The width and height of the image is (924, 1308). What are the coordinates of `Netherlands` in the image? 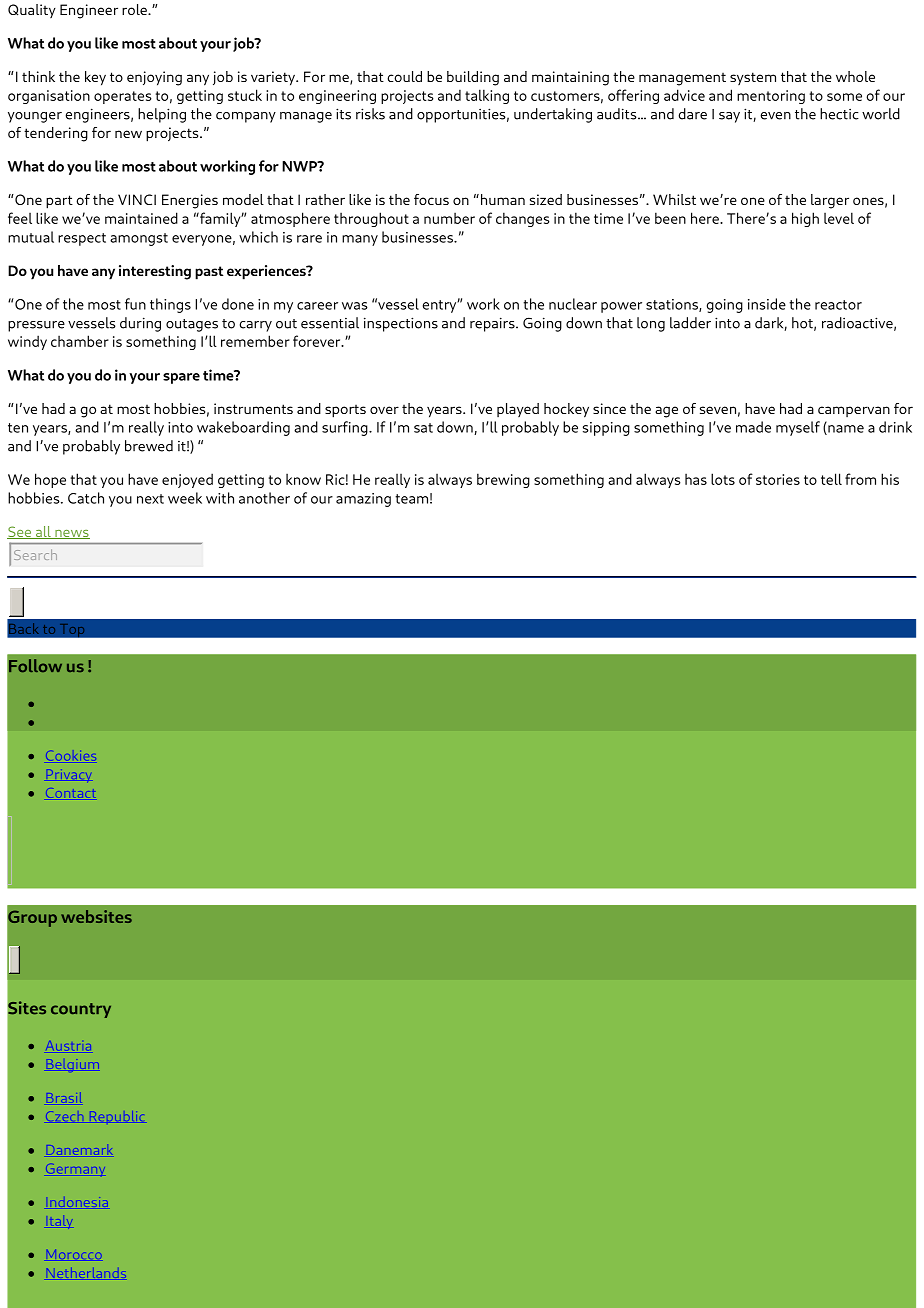 It's located at (85, 1274).
